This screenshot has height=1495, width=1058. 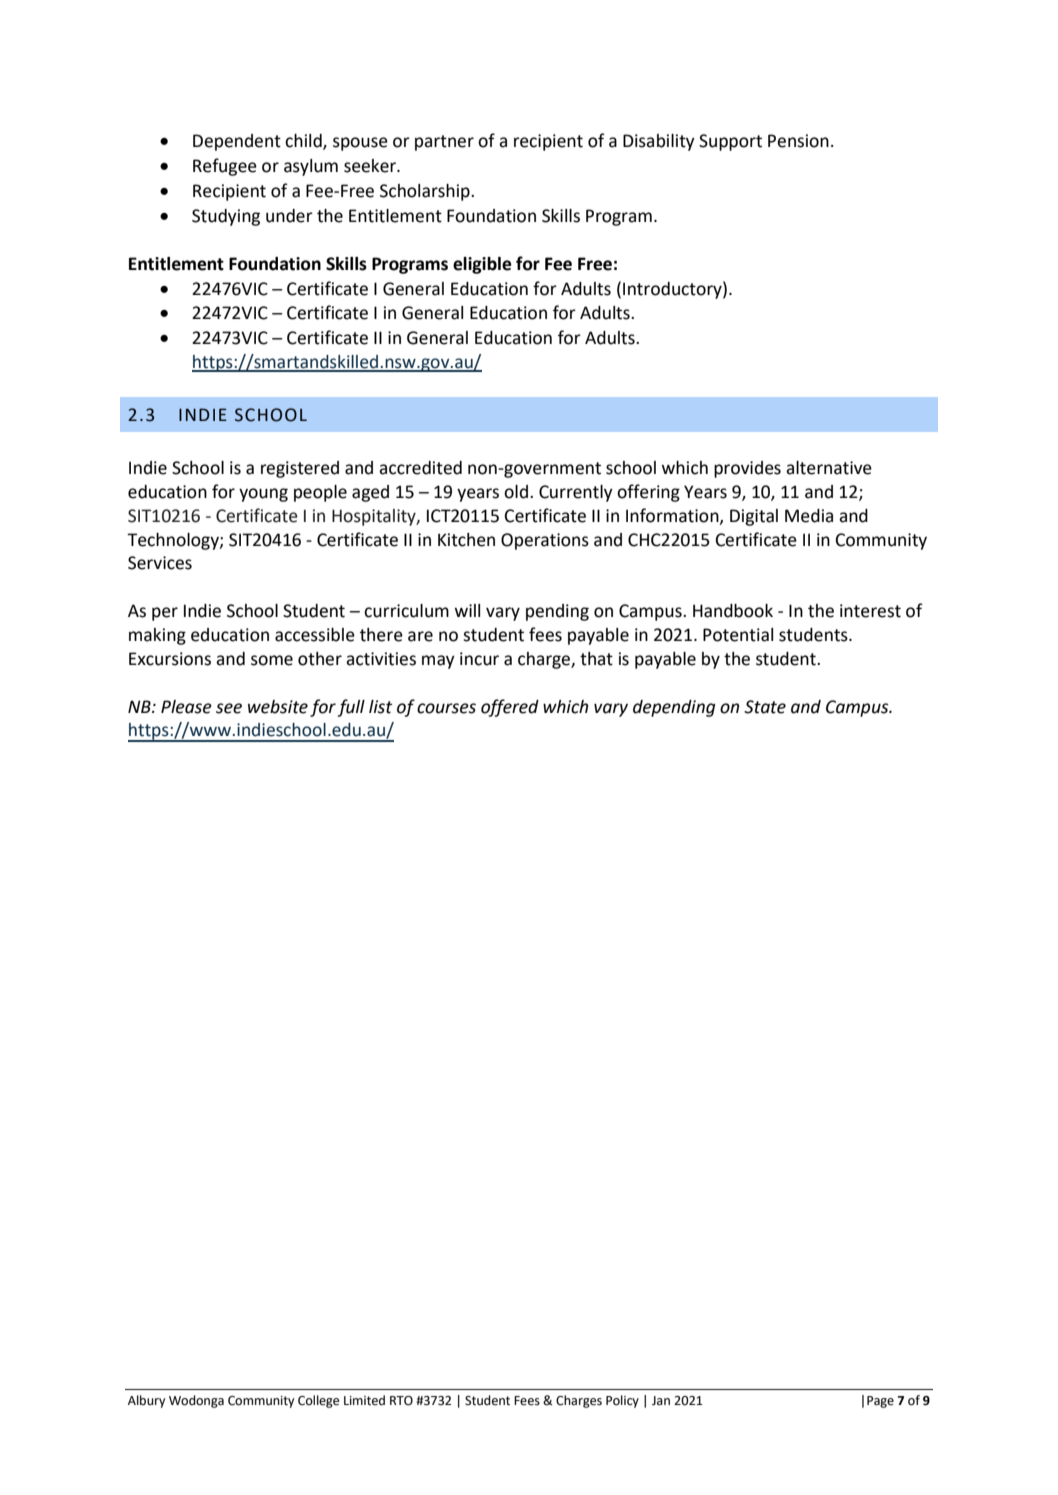 What do you see at coordinates (510, 708) in the screenshot?
I see `offered` at bounding box center [510, 708].
